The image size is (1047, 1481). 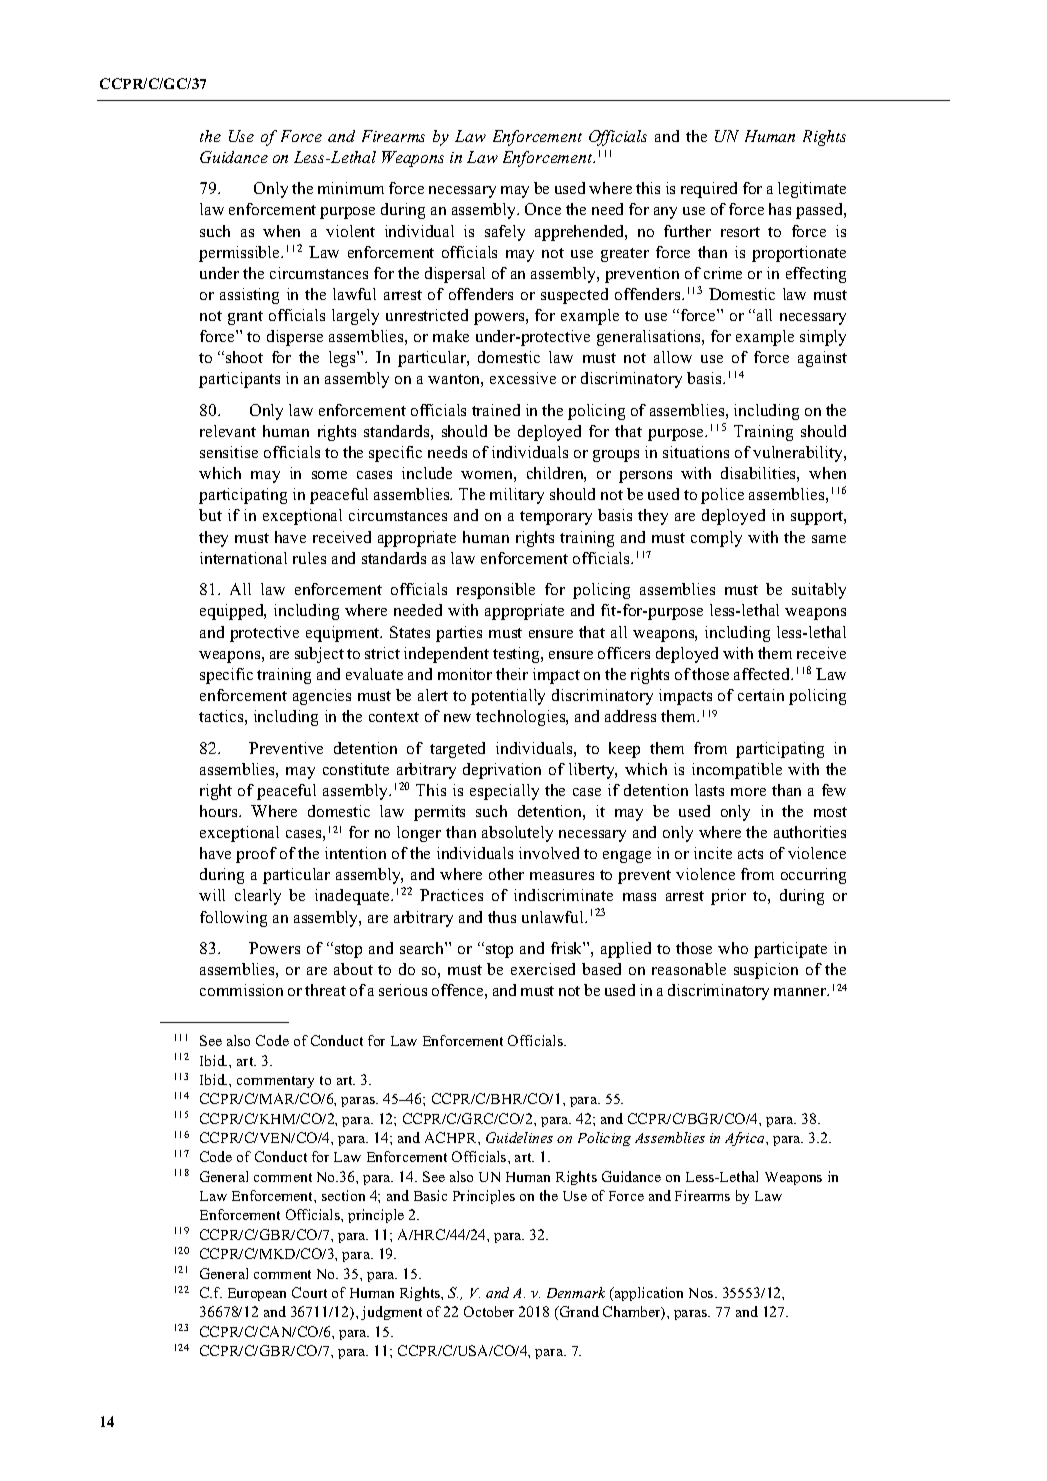 I want to click on suspicion, so click(x=766, y=971).
